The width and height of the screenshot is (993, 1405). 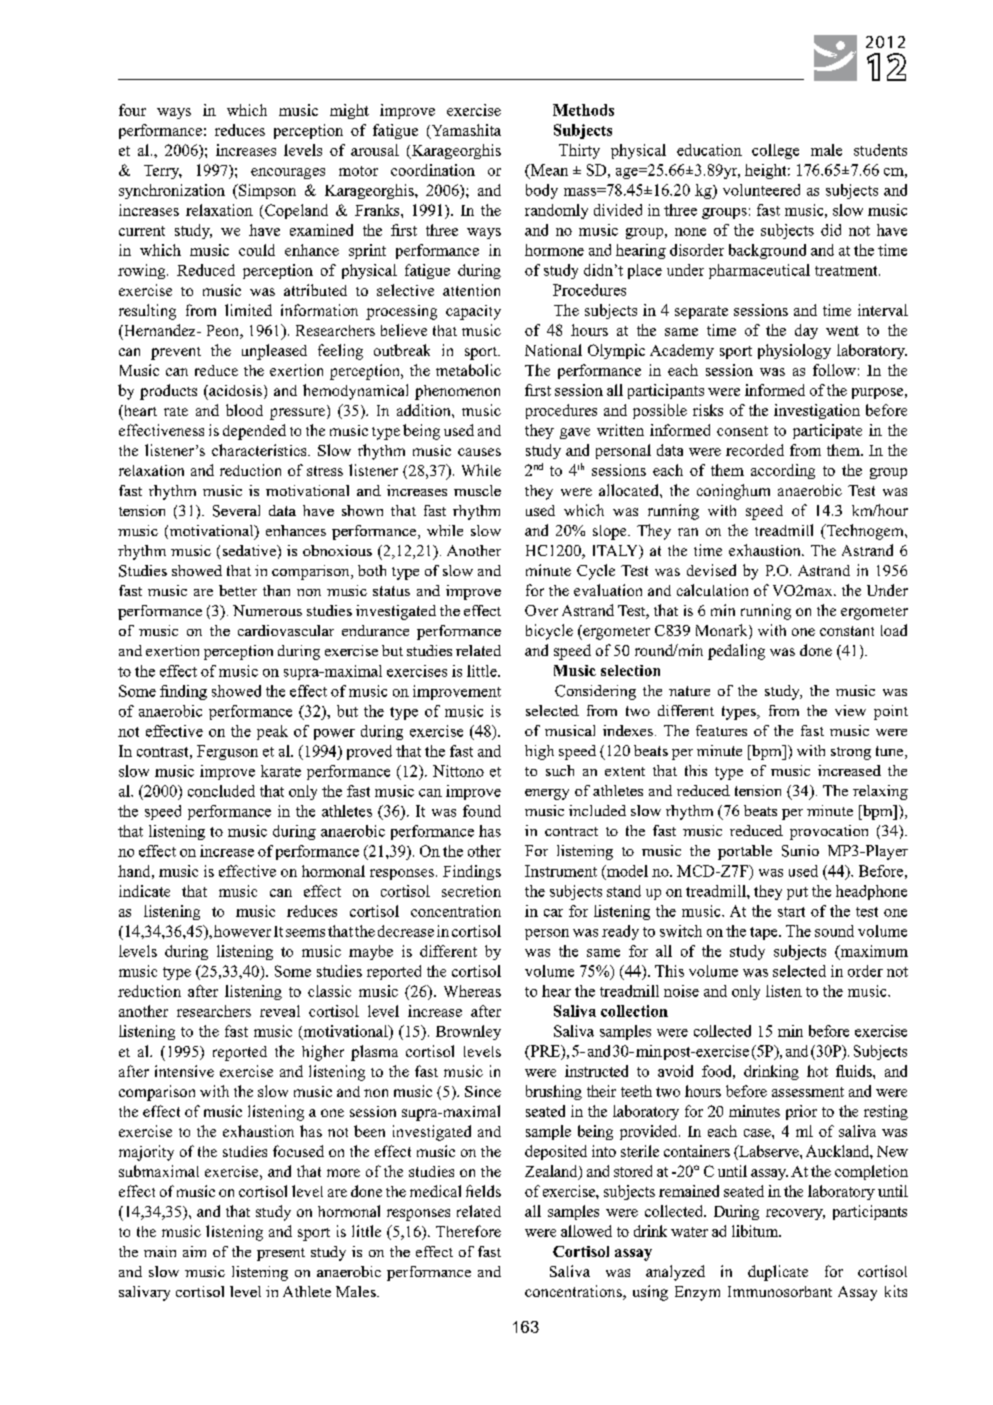 I want to click on Considering, so click(x=595, y=692).
